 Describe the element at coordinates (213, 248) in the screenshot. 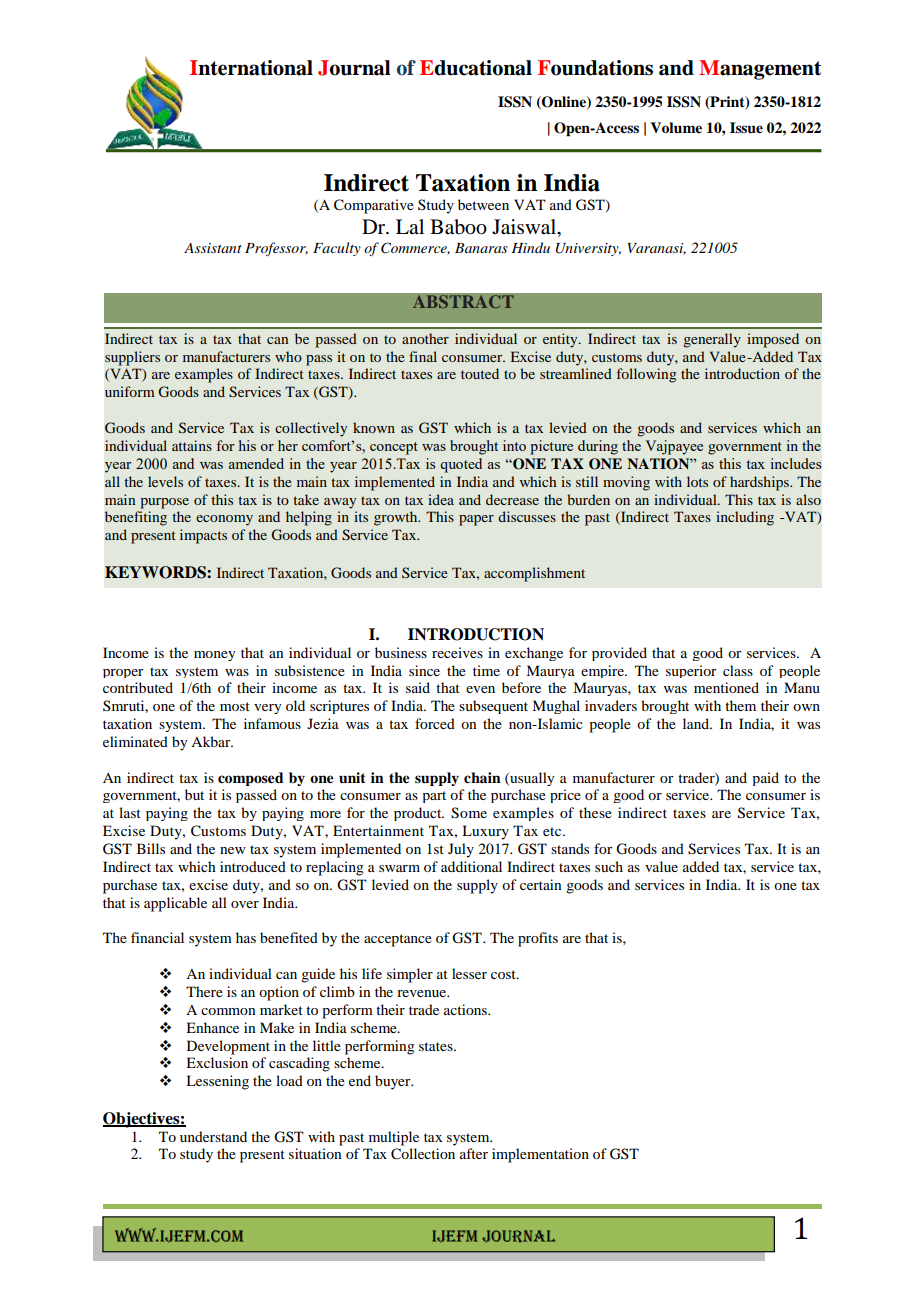

I see `Assistant` at that location.
